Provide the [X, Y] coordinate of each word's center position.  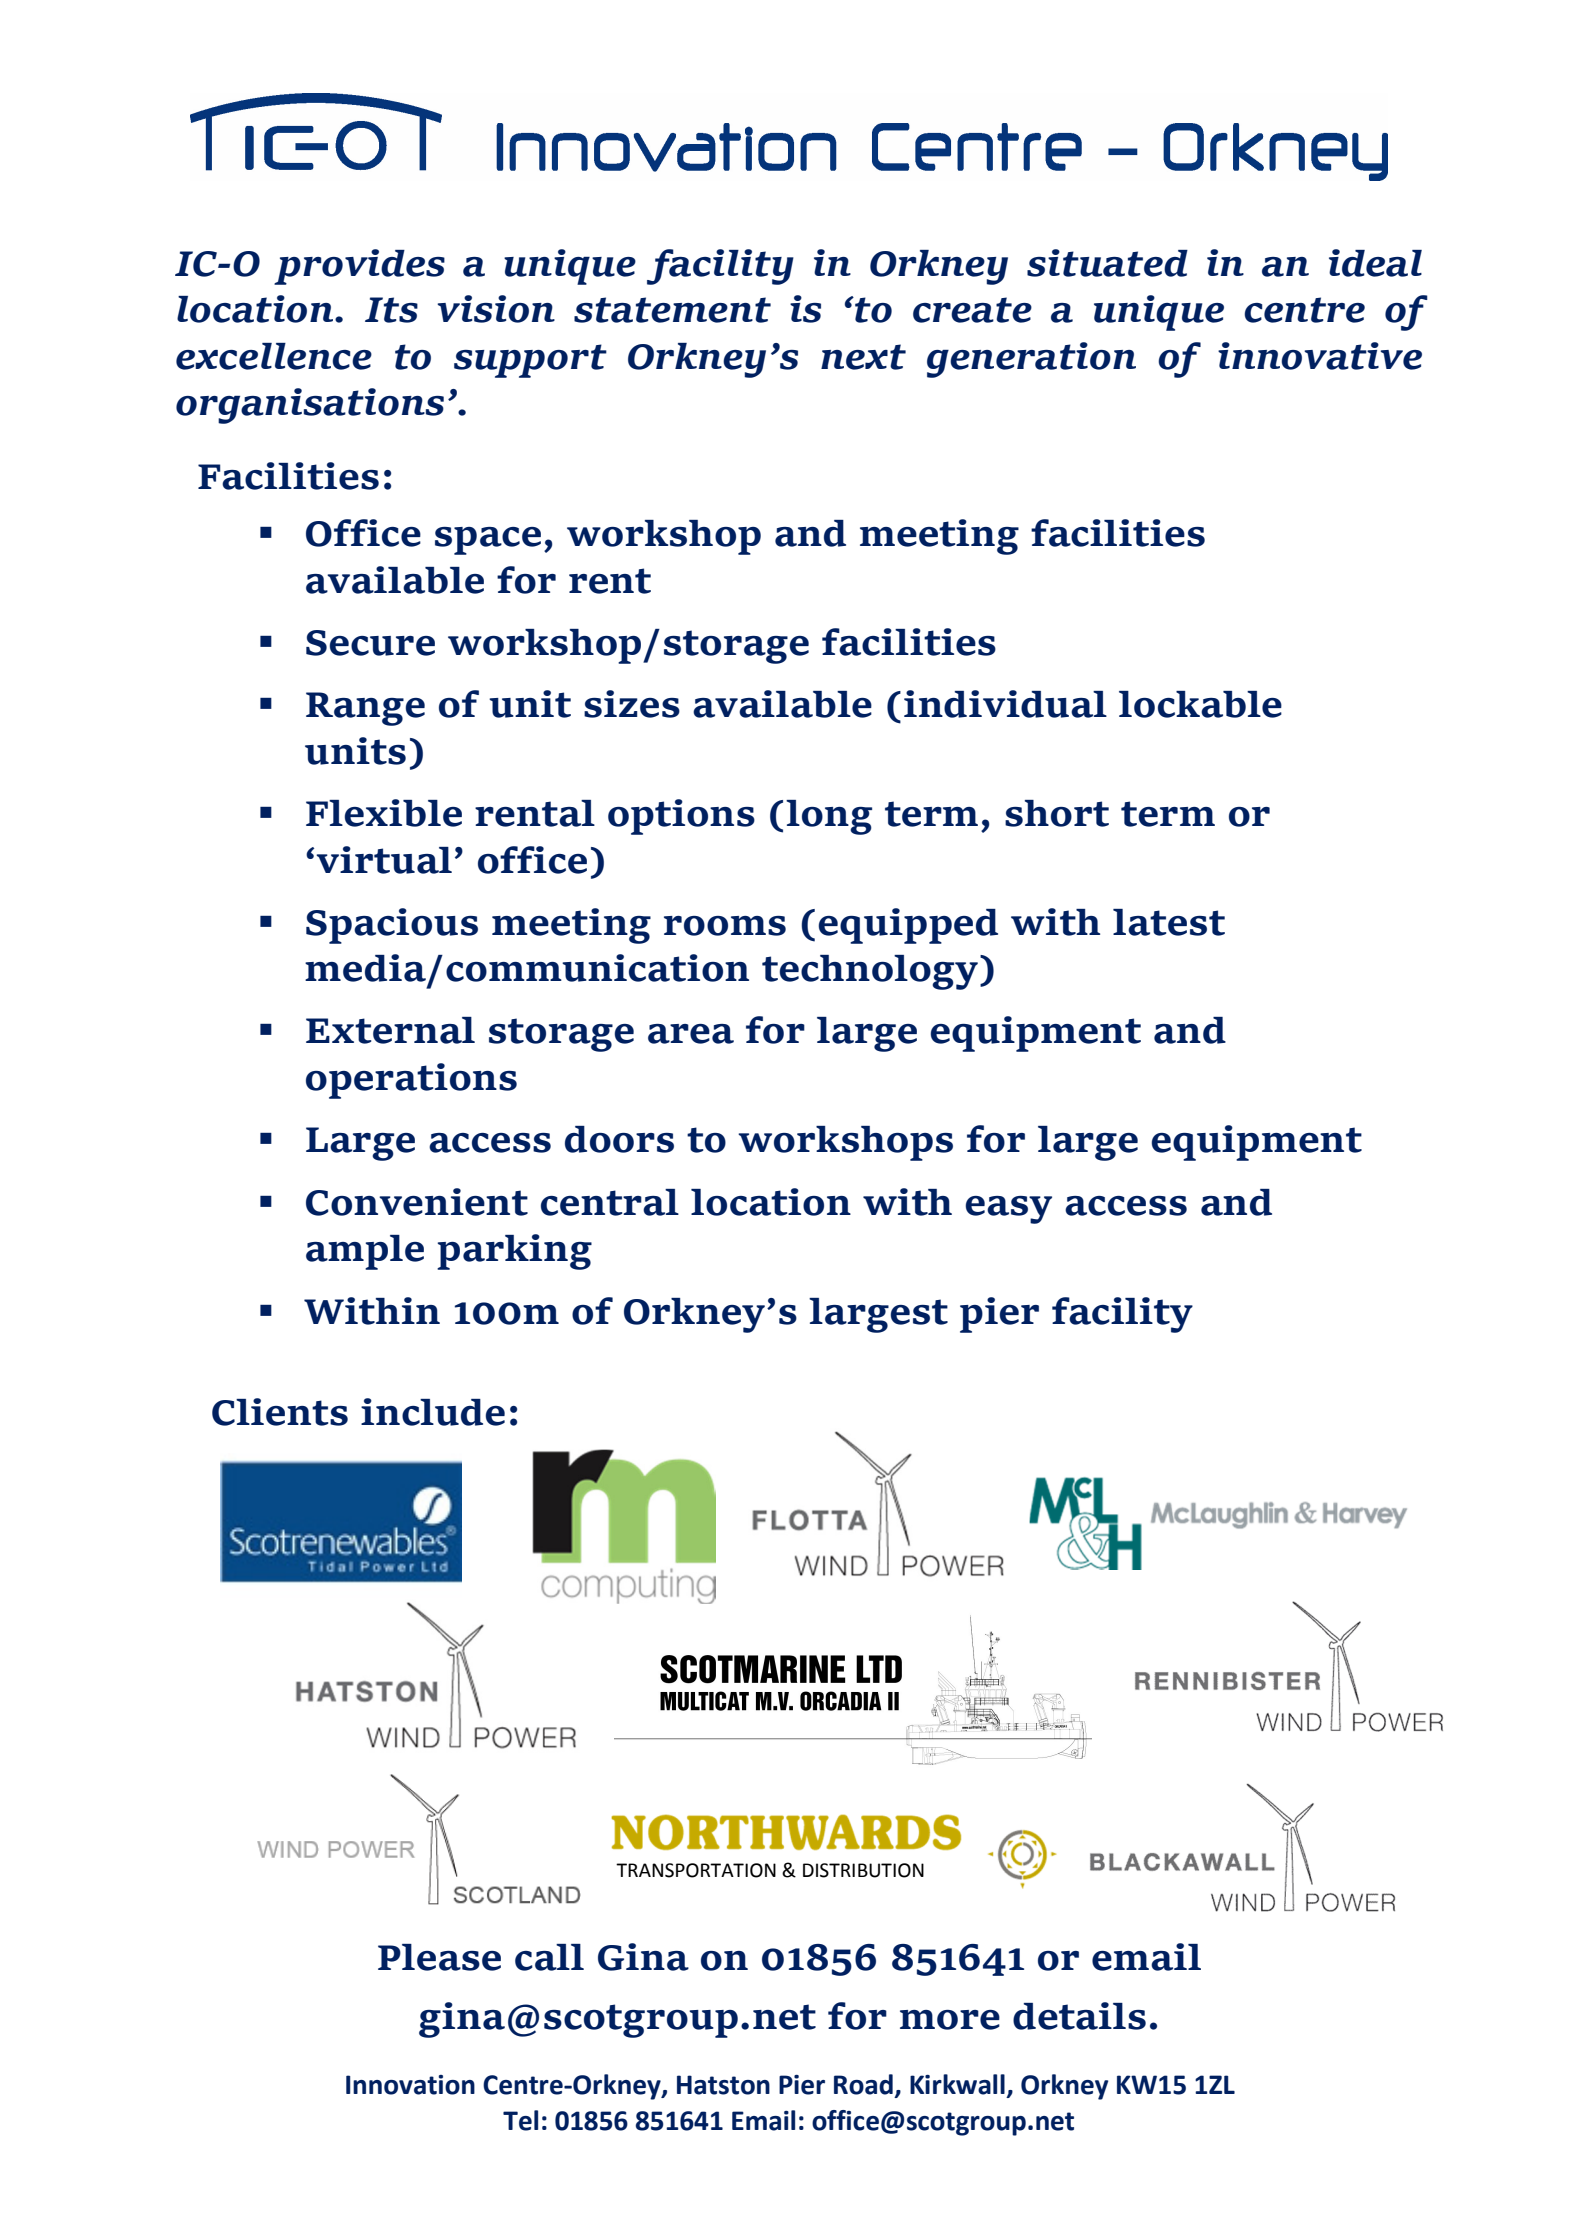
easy [1008, 1210]
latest [1169, 922]
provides [359, 267]
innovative [1320, 356]
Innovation [410, 2085]
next [863, 357]
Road [863, 2084]
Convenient [417, 1202]
